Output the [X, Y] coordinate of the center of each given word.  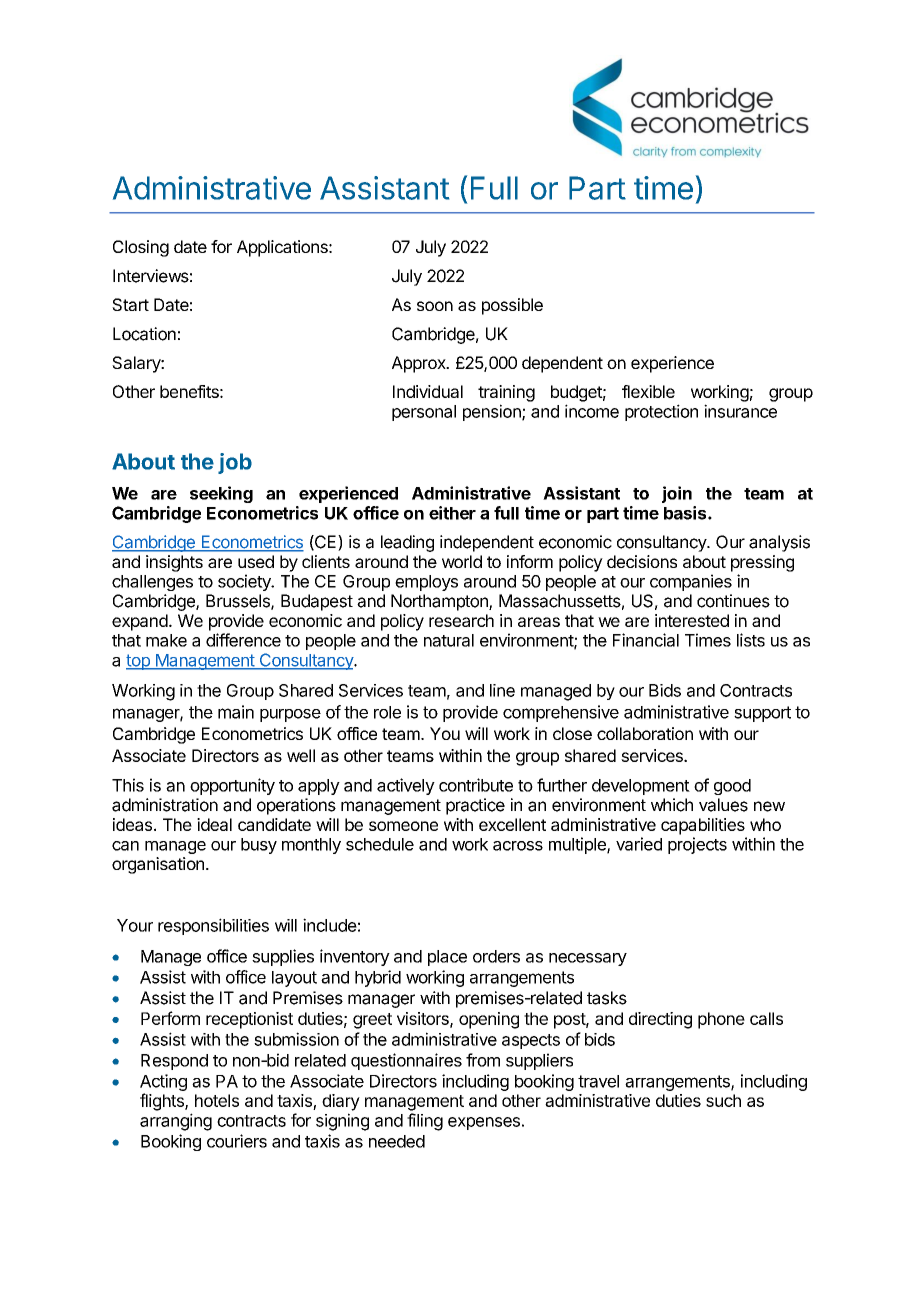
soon [435, 306]
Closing [141, 248]
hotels [217, 1100]
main [236, 712]
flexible [648, 391]
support [762, 714]
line [502, 690]
